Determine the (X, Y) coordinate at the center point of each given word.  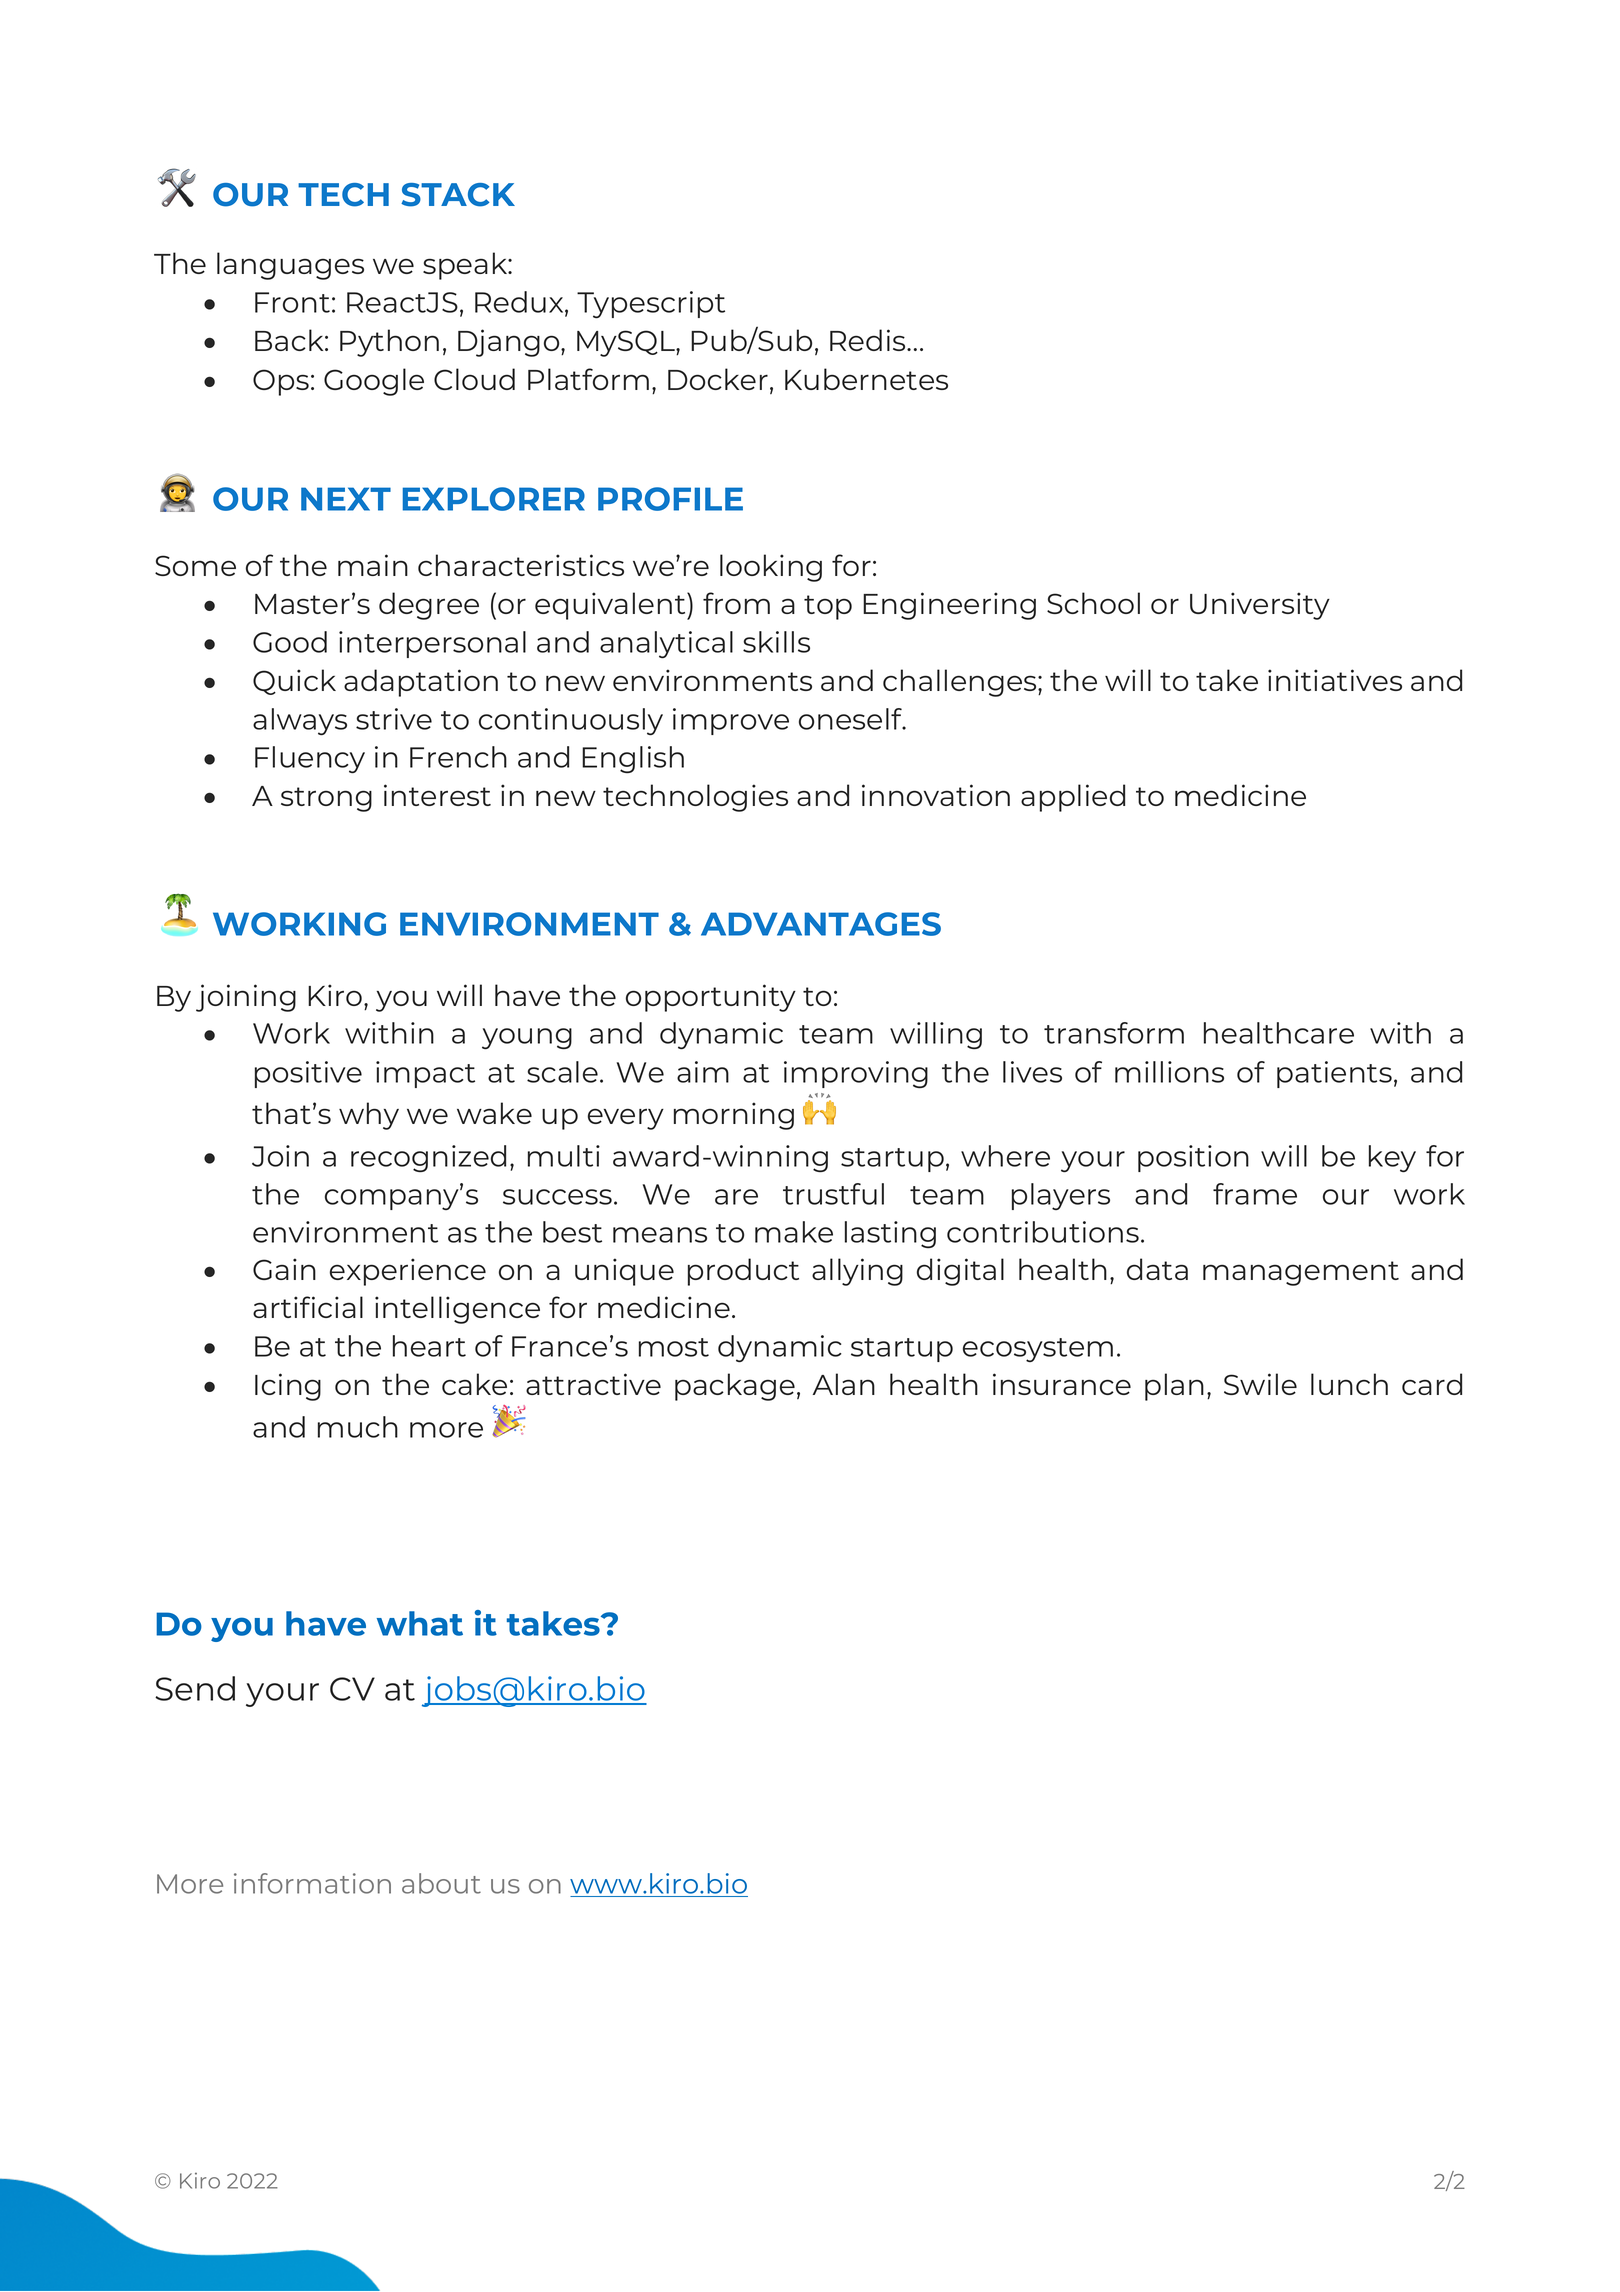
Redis (869, 340)
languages (290, 266)
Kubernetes (866, 379)
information (312, 1883)
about (441, 1883)
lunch (1349, 1384)
